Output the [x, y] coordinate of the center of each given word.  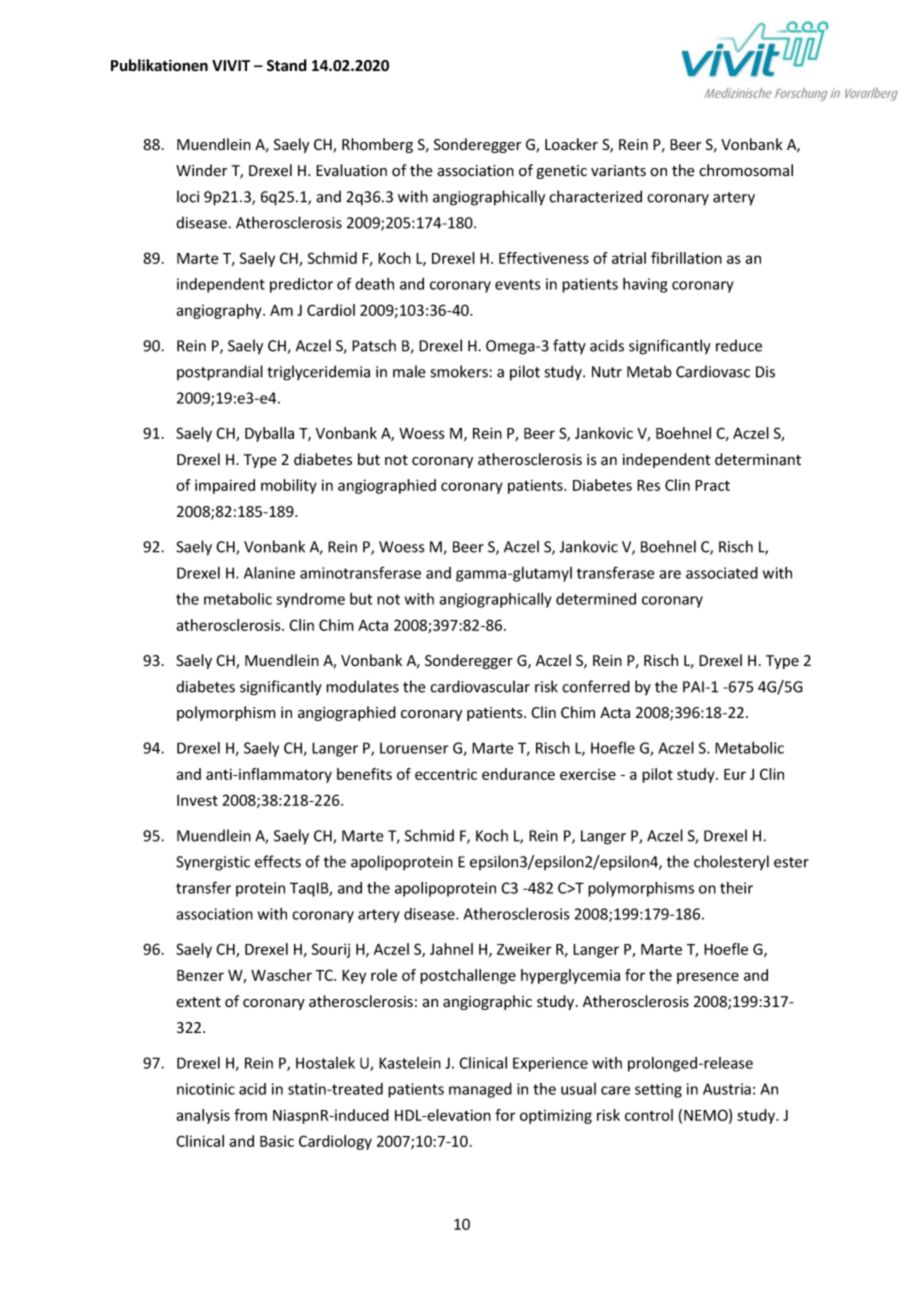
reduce [739, 345]
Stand [287, 65]
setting [658, 1090]
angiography [220, 311]
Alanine [269, 572]
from [250, 1115]
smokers [460, 371]
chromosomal [746, 170]
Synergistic [213, 863]
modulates [362, 686]
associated [722, 573]
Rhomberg [377, 145]
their [736, 888]
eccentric [446, 774]
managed [480, 1090]
